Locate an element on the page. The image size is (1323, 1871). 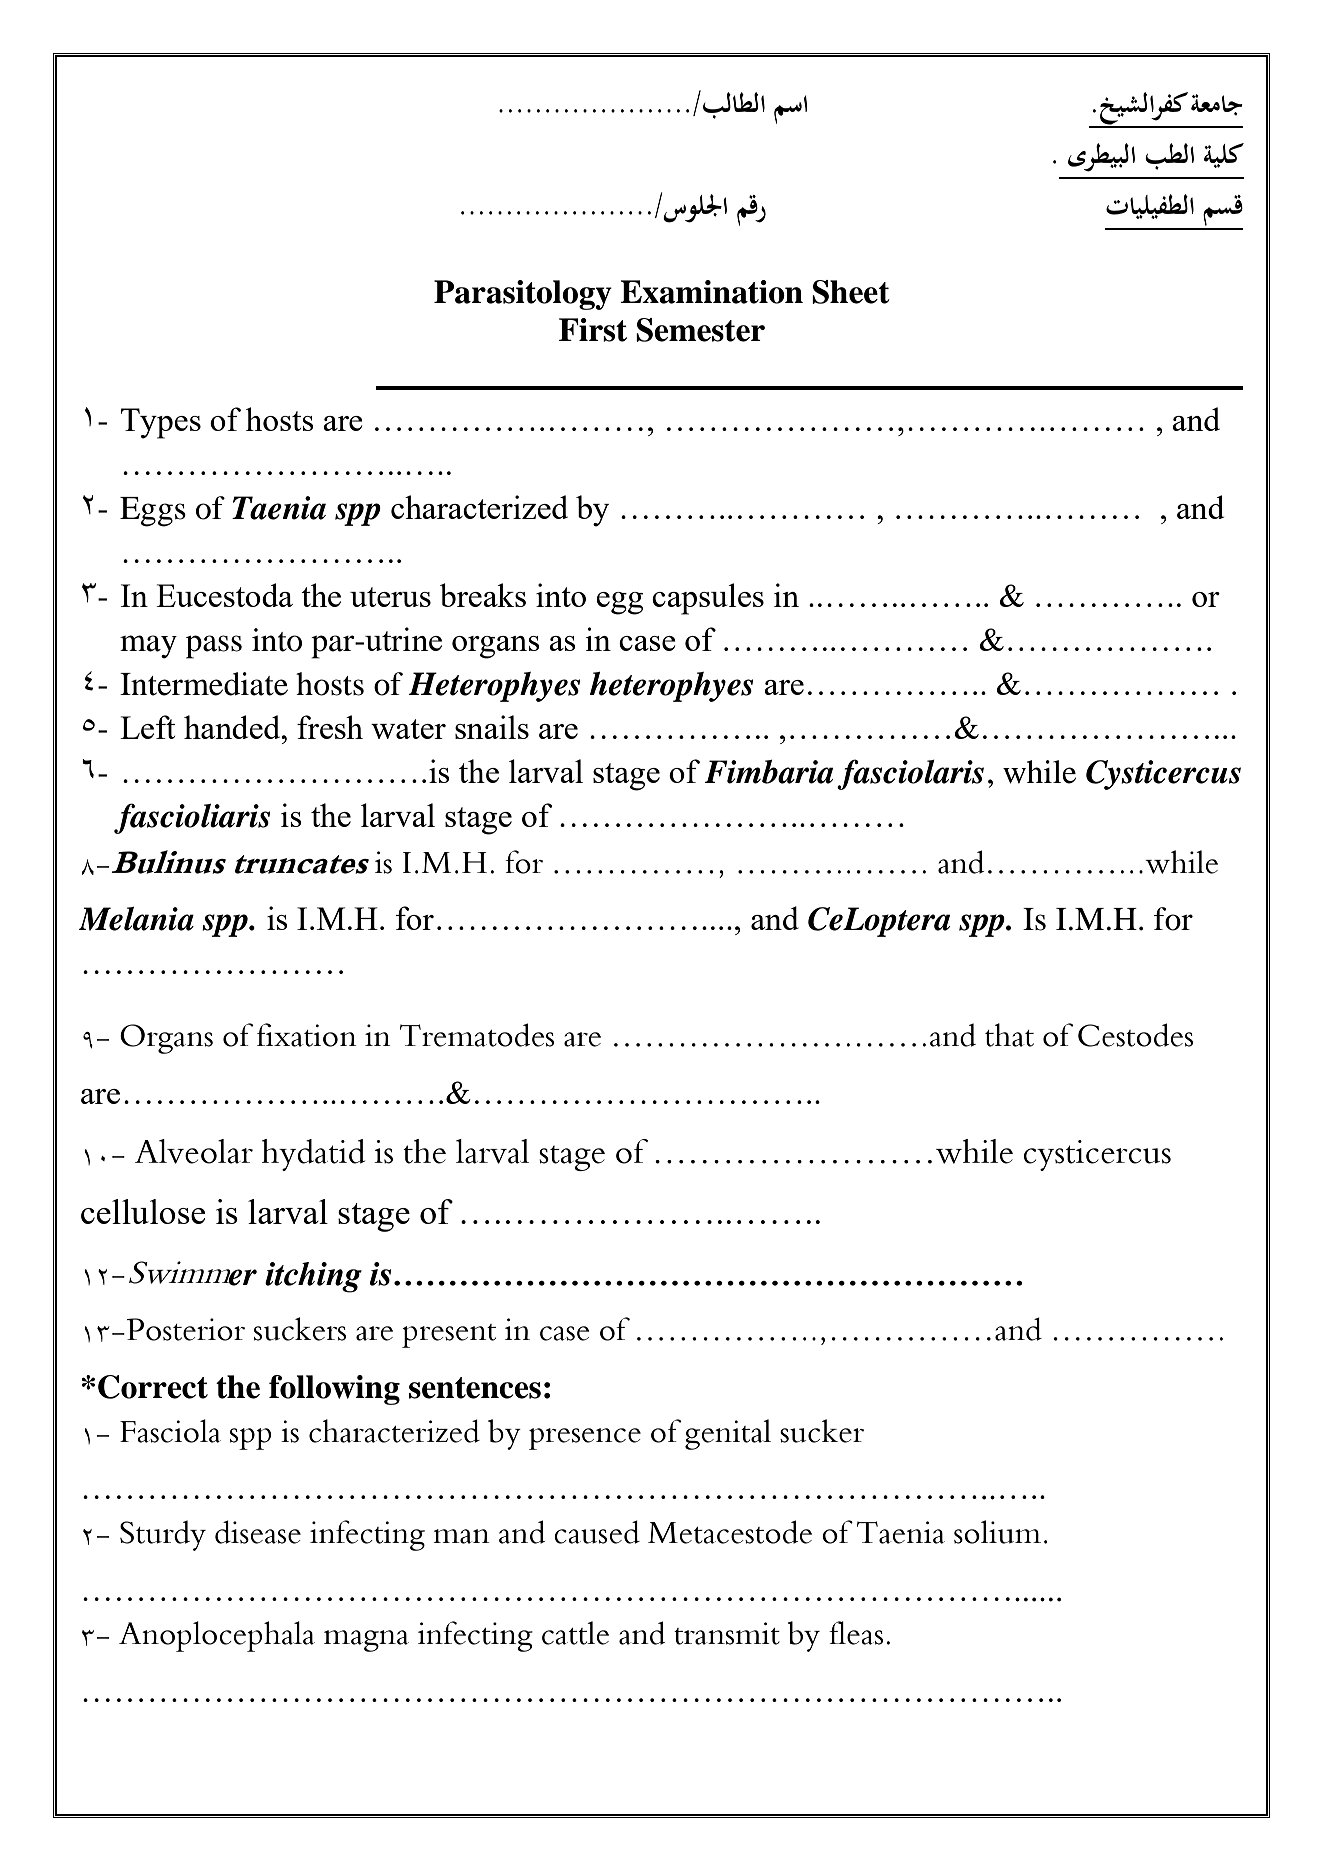
solium is located at coordinates (997, 1532).
